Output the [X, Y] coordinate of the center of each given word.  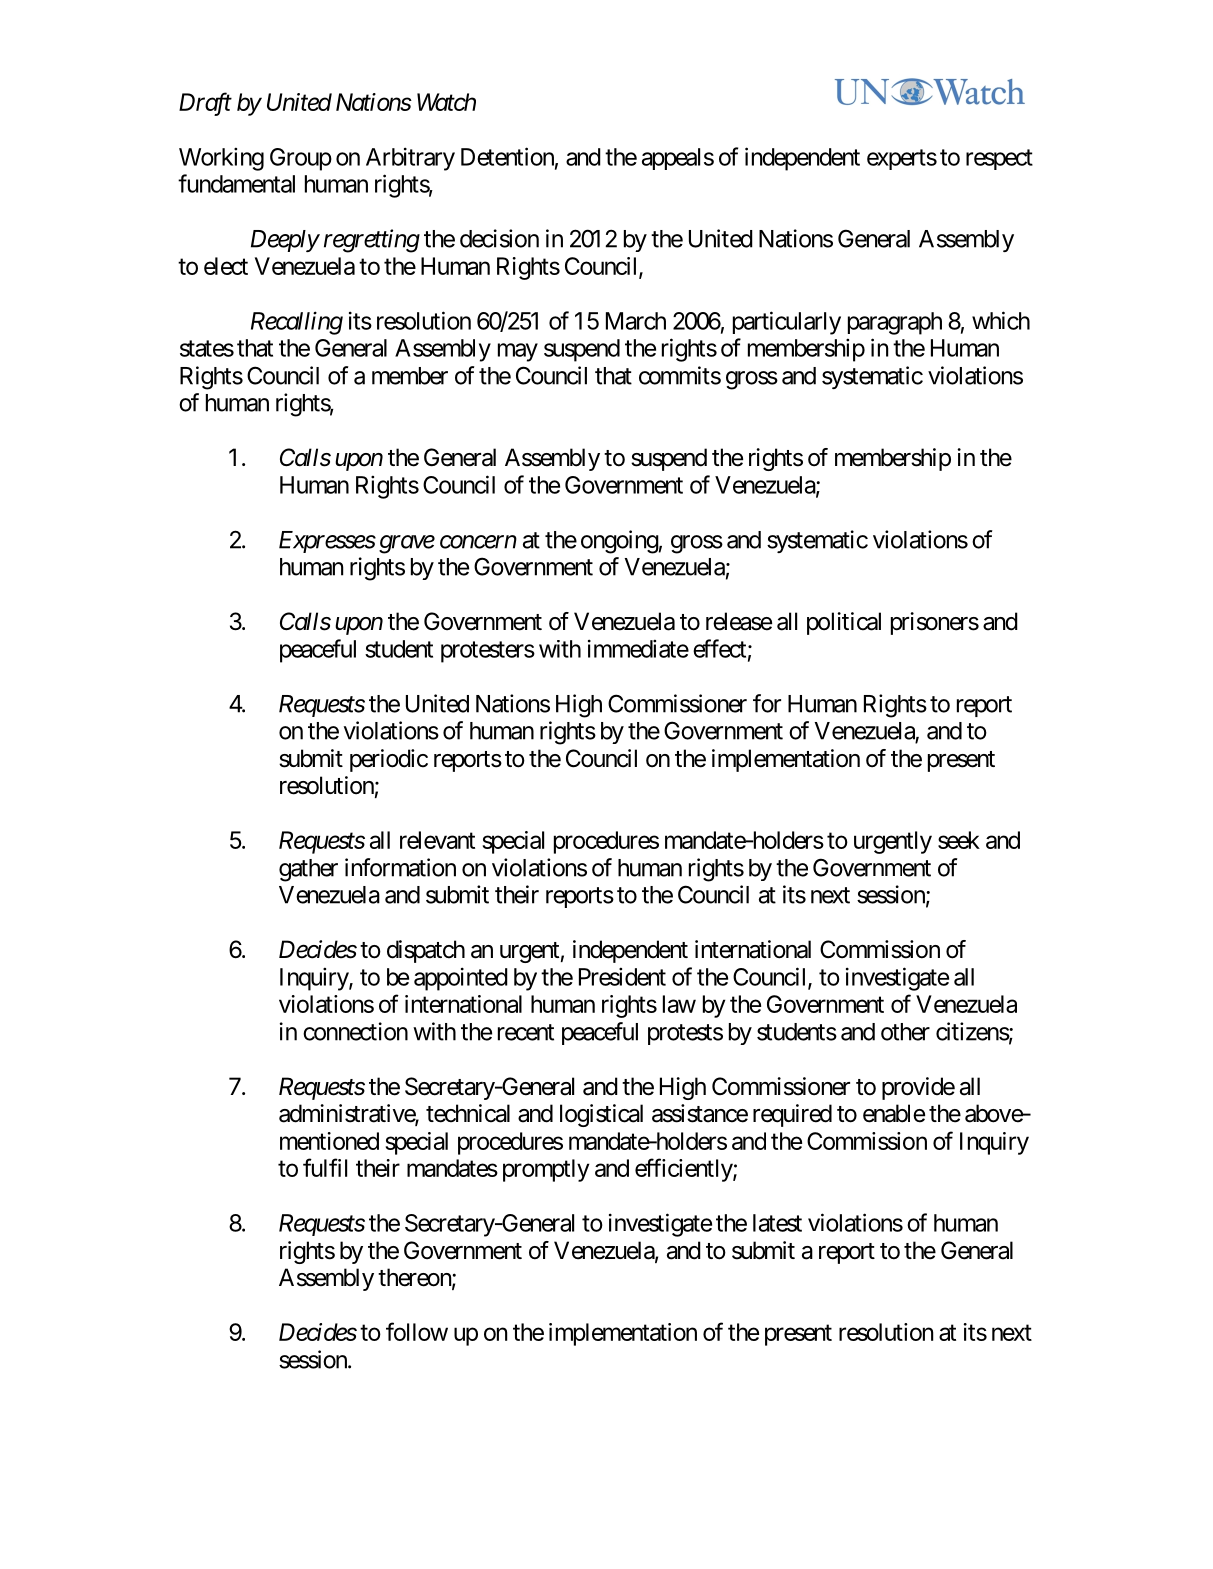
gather [308, 870]
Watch [446, 102]
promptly [546, 1170]
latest [777, 1223]
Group [301, 159]
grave [407, 544]
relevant [437, 840]
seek [959, 840]
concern [478, 542]
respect [999, 159]
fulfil [325, 1167]
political [844, 623]
